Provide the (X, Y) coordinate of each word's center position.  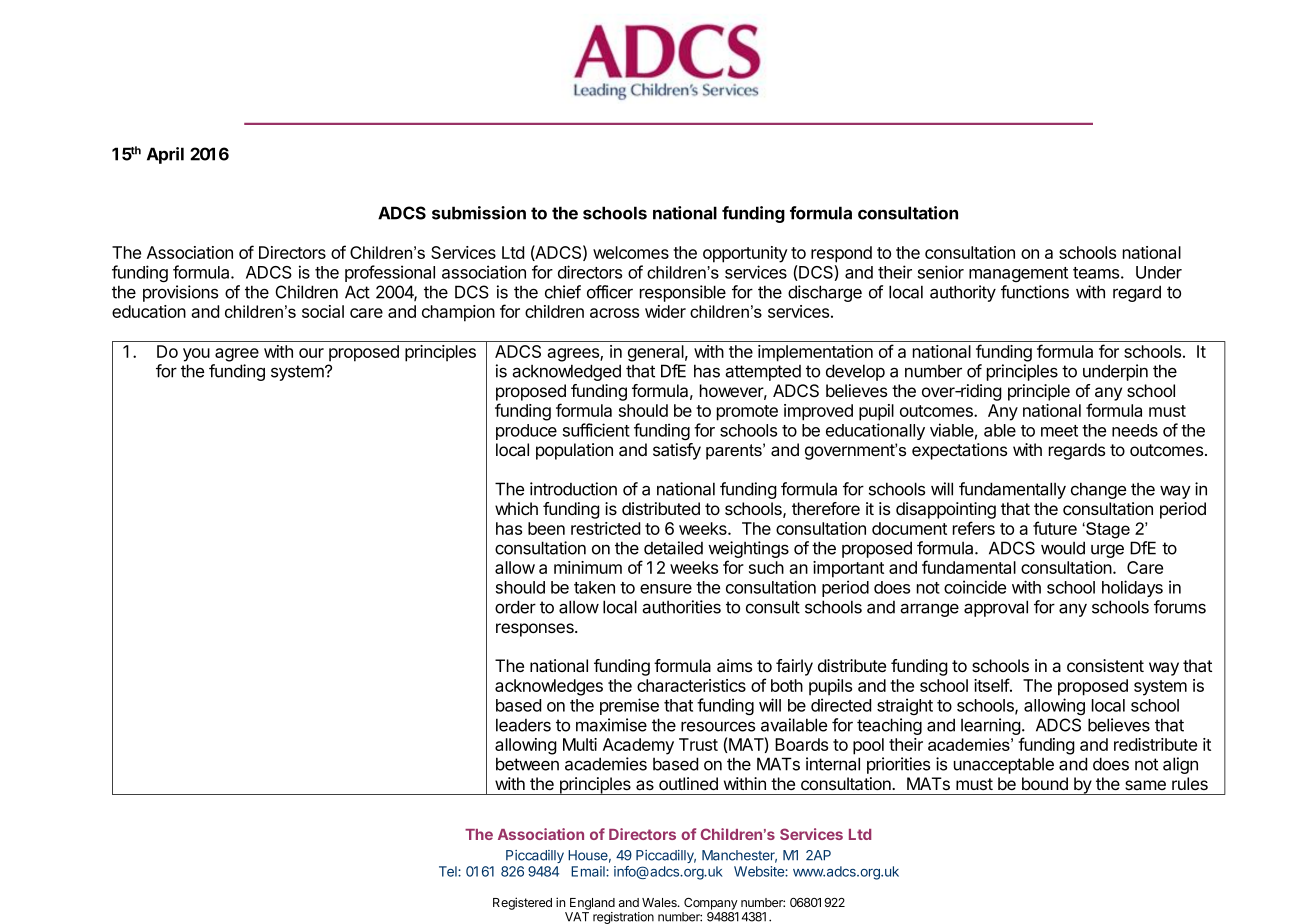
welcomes (631, 252)
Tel (449, 871)
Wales (660, 902)
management (1018, 274)
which (516, 508)
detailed (673, 548)
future (1055, 528)
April (165, 155)
